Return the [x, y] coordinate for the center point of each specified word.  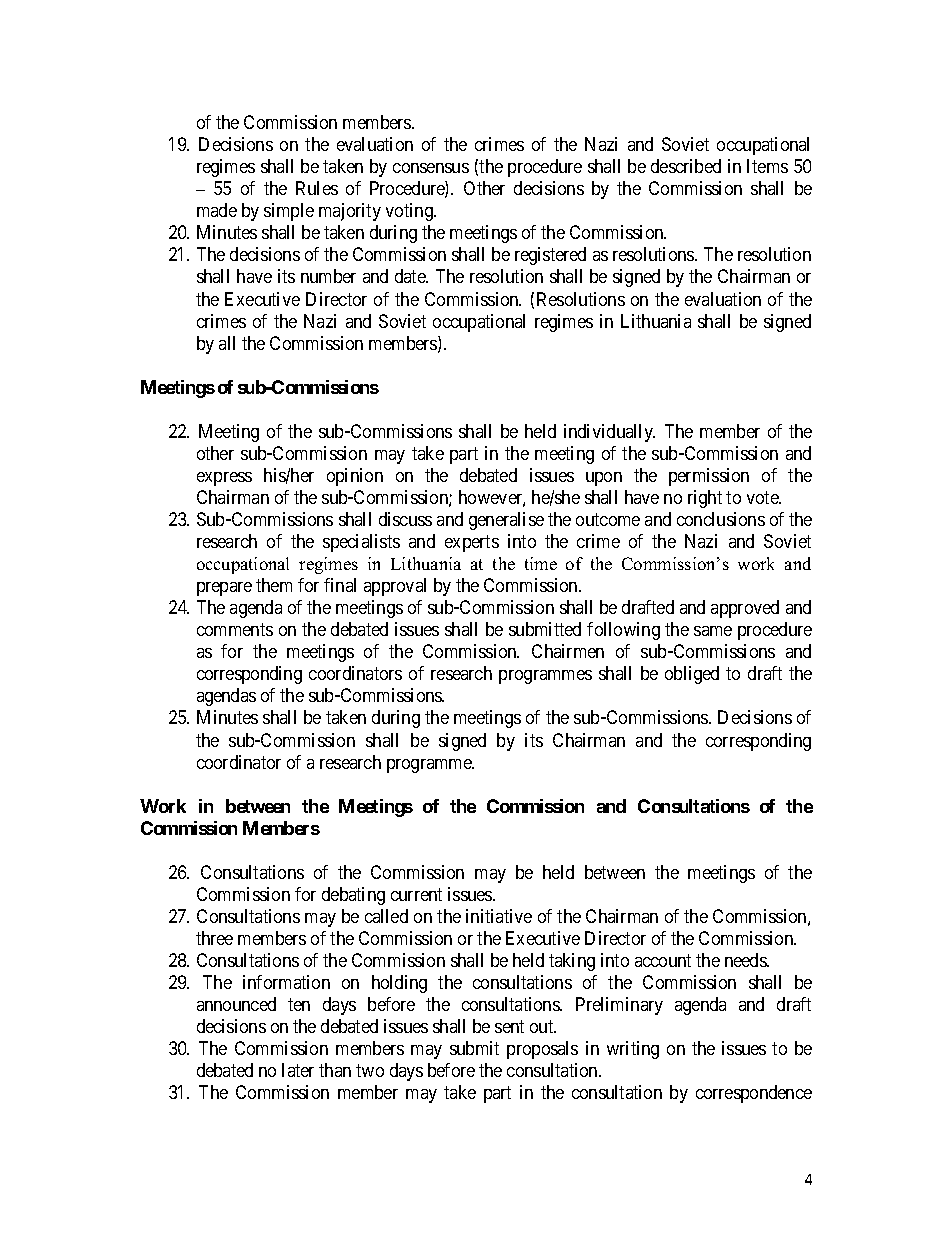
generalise [506, 521]
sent [509, 1026]
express [224, 479]
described [686, 166]
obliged [692, 675]
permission [709, 477]
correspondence [754, 1094]
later [298, 1070]
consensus [431, 168]
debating [353, 896]
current [416, 894]
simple [289, 212]
